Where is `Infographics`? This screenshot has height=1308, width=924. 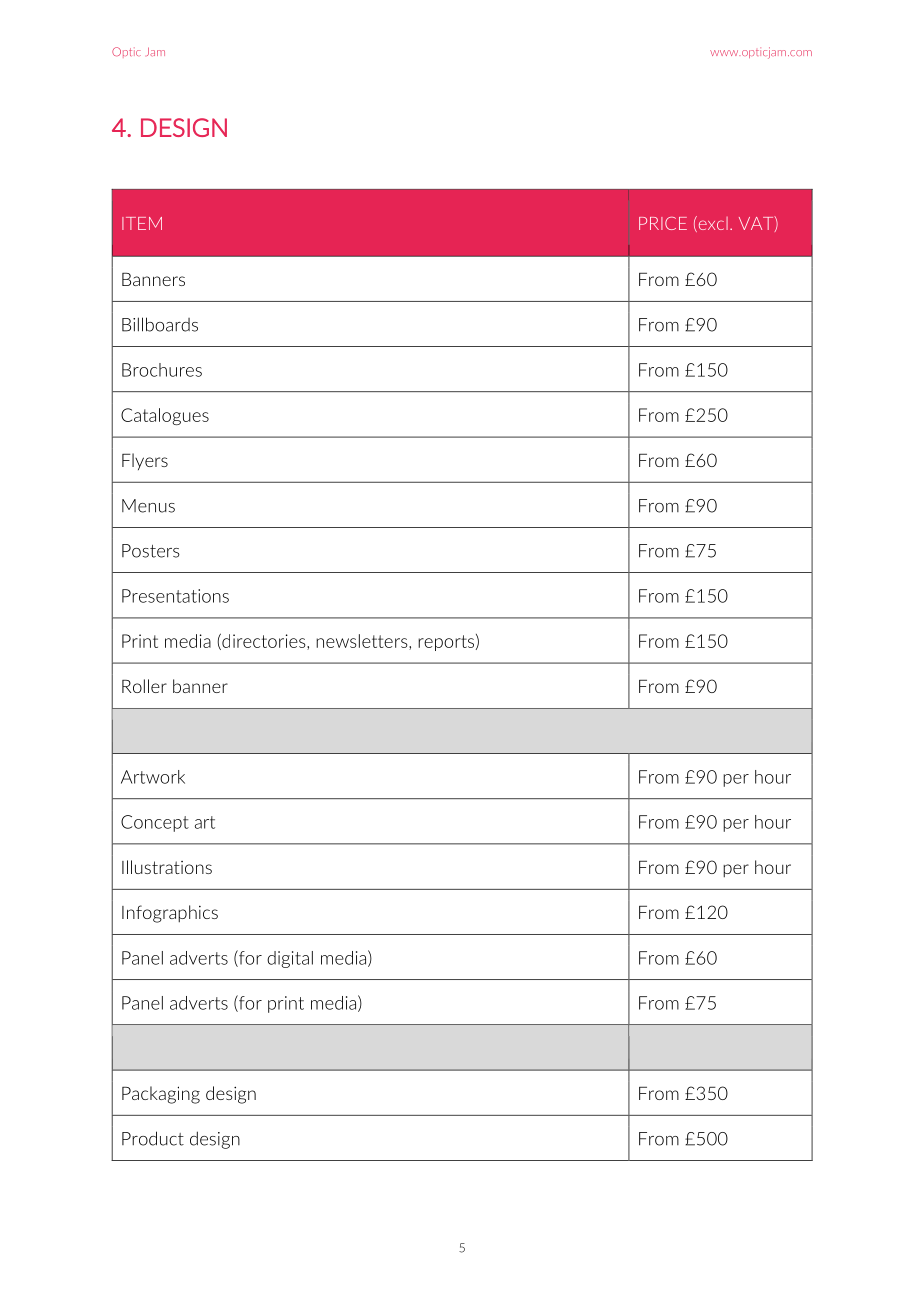
Infographics is located at coordinates (170, 914).
